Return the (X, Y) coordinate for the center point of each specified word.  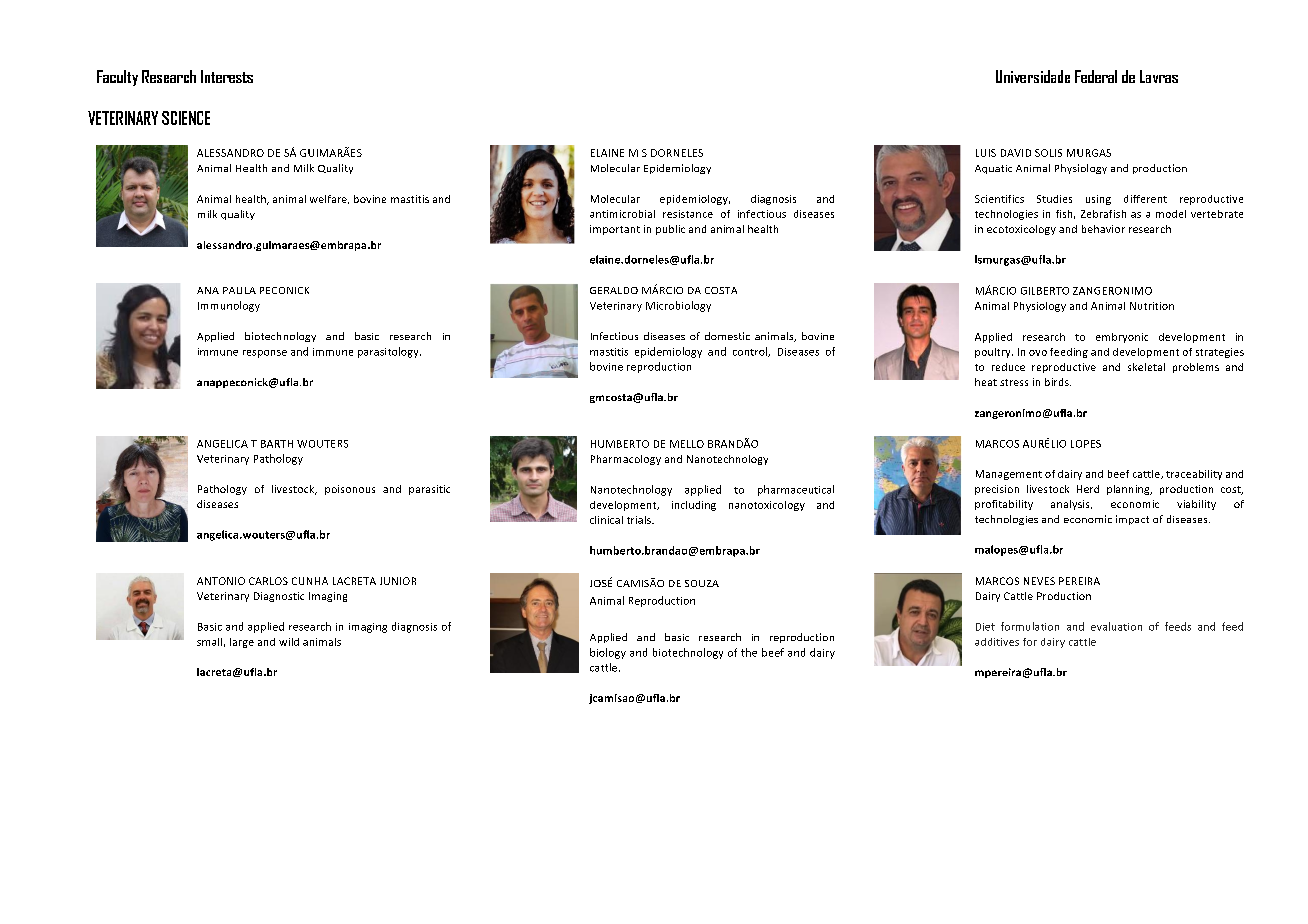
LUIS (986, 153)
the (749, 652)
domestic (727, 336)
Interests (227, 76)
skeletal (1146, 367)
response (265, 354)
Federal (1096, 76)
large (242, 643)
